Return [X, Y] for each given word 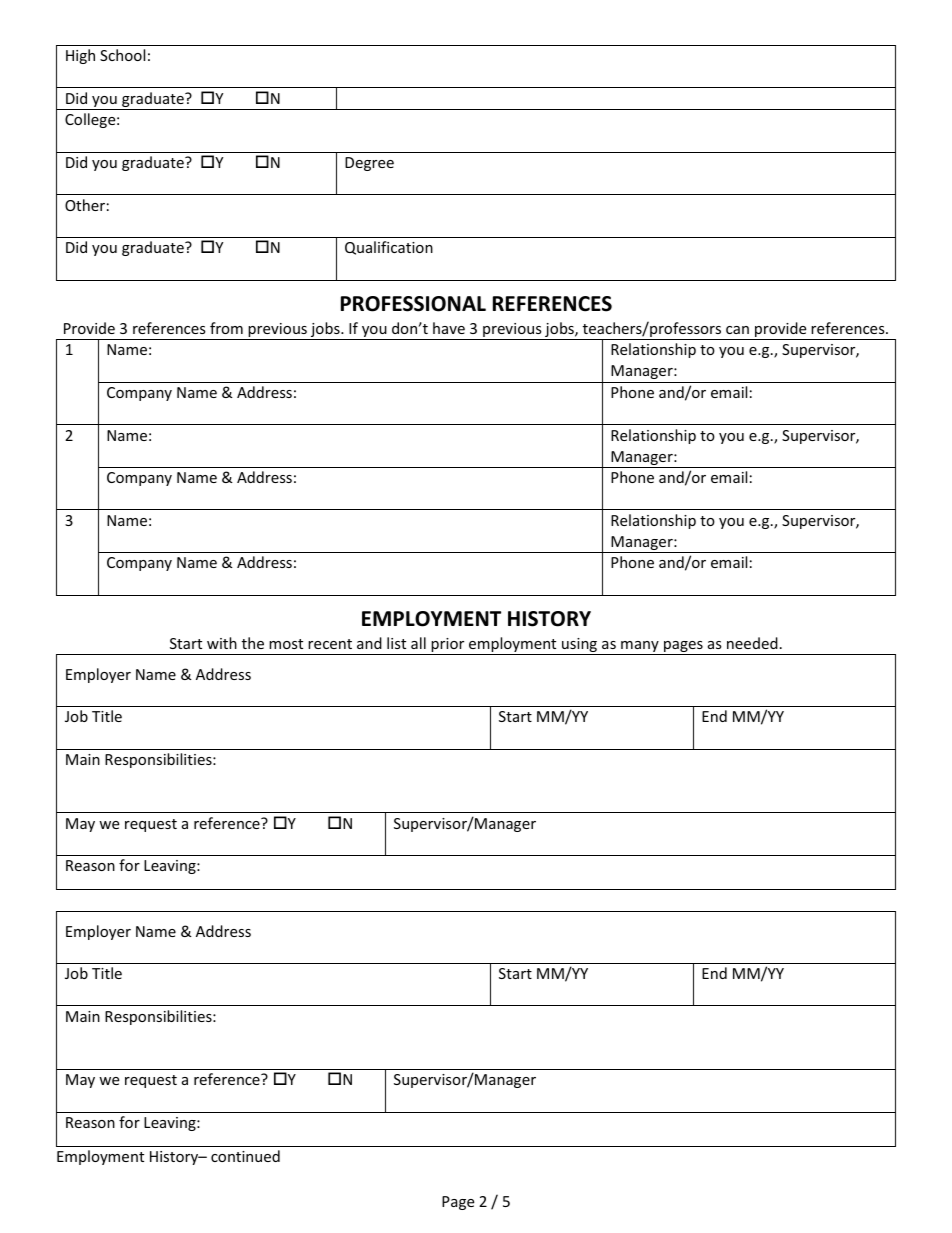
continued [245, 1156]
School [122, 55]
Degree [369, 164]
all [418, 643]
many [640, 648]
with [222, 643]
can [737, 330]
